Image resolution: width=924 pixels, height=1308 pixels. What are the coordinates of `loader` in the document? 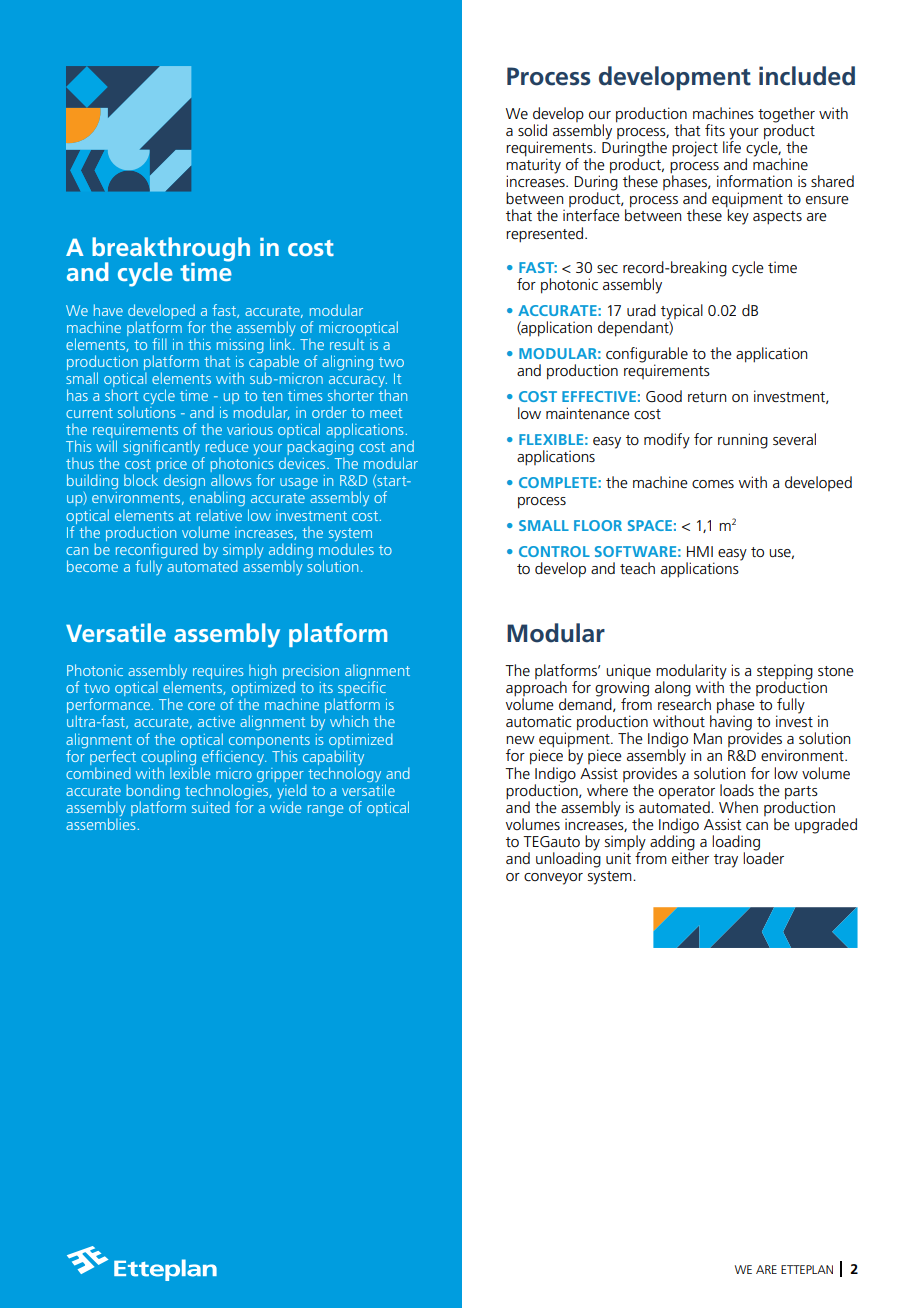 It's located at (763, 857).
